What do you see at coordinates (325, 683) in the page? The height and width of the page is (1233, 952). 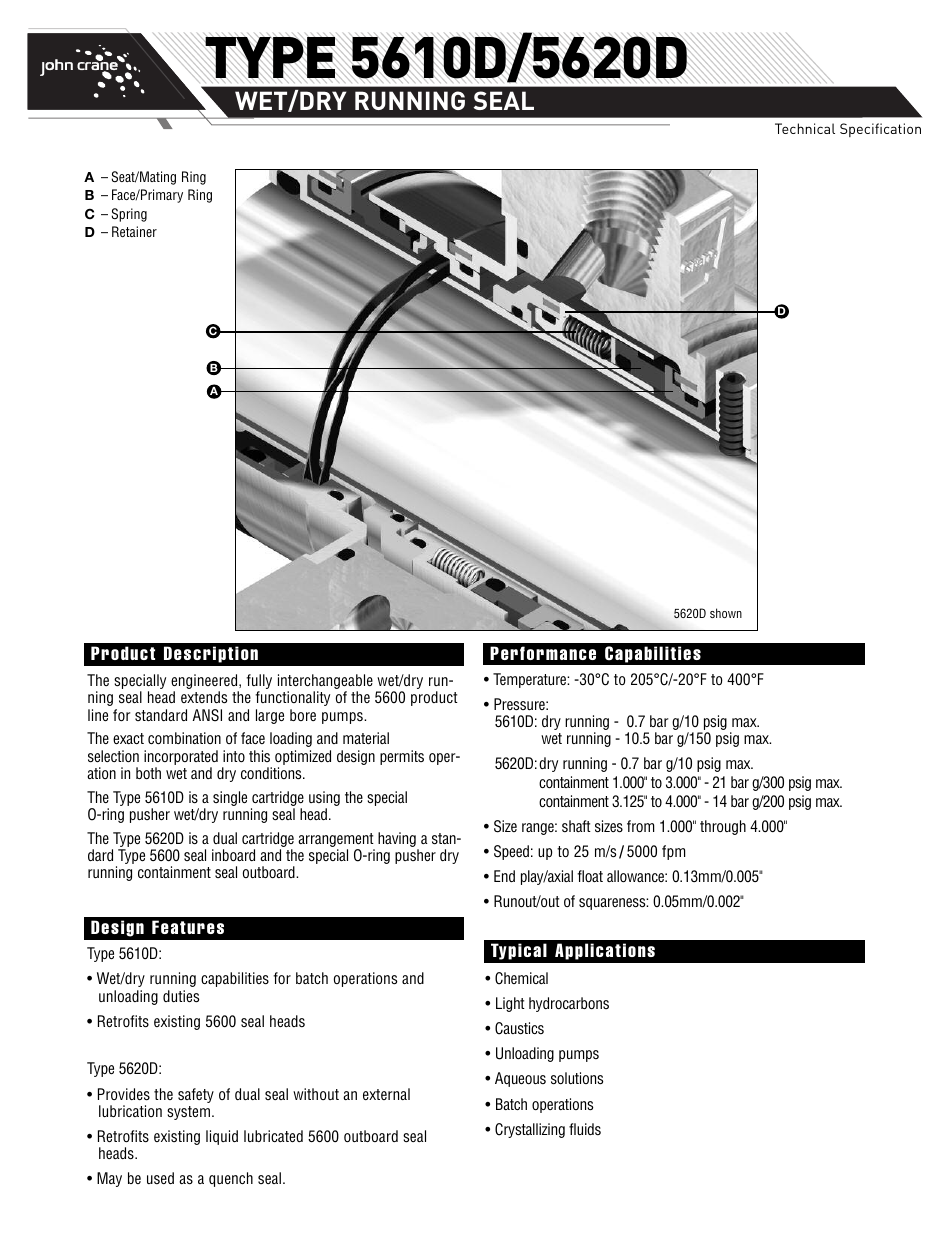 I see `interchangeable` at bounding box center [325, 683].
